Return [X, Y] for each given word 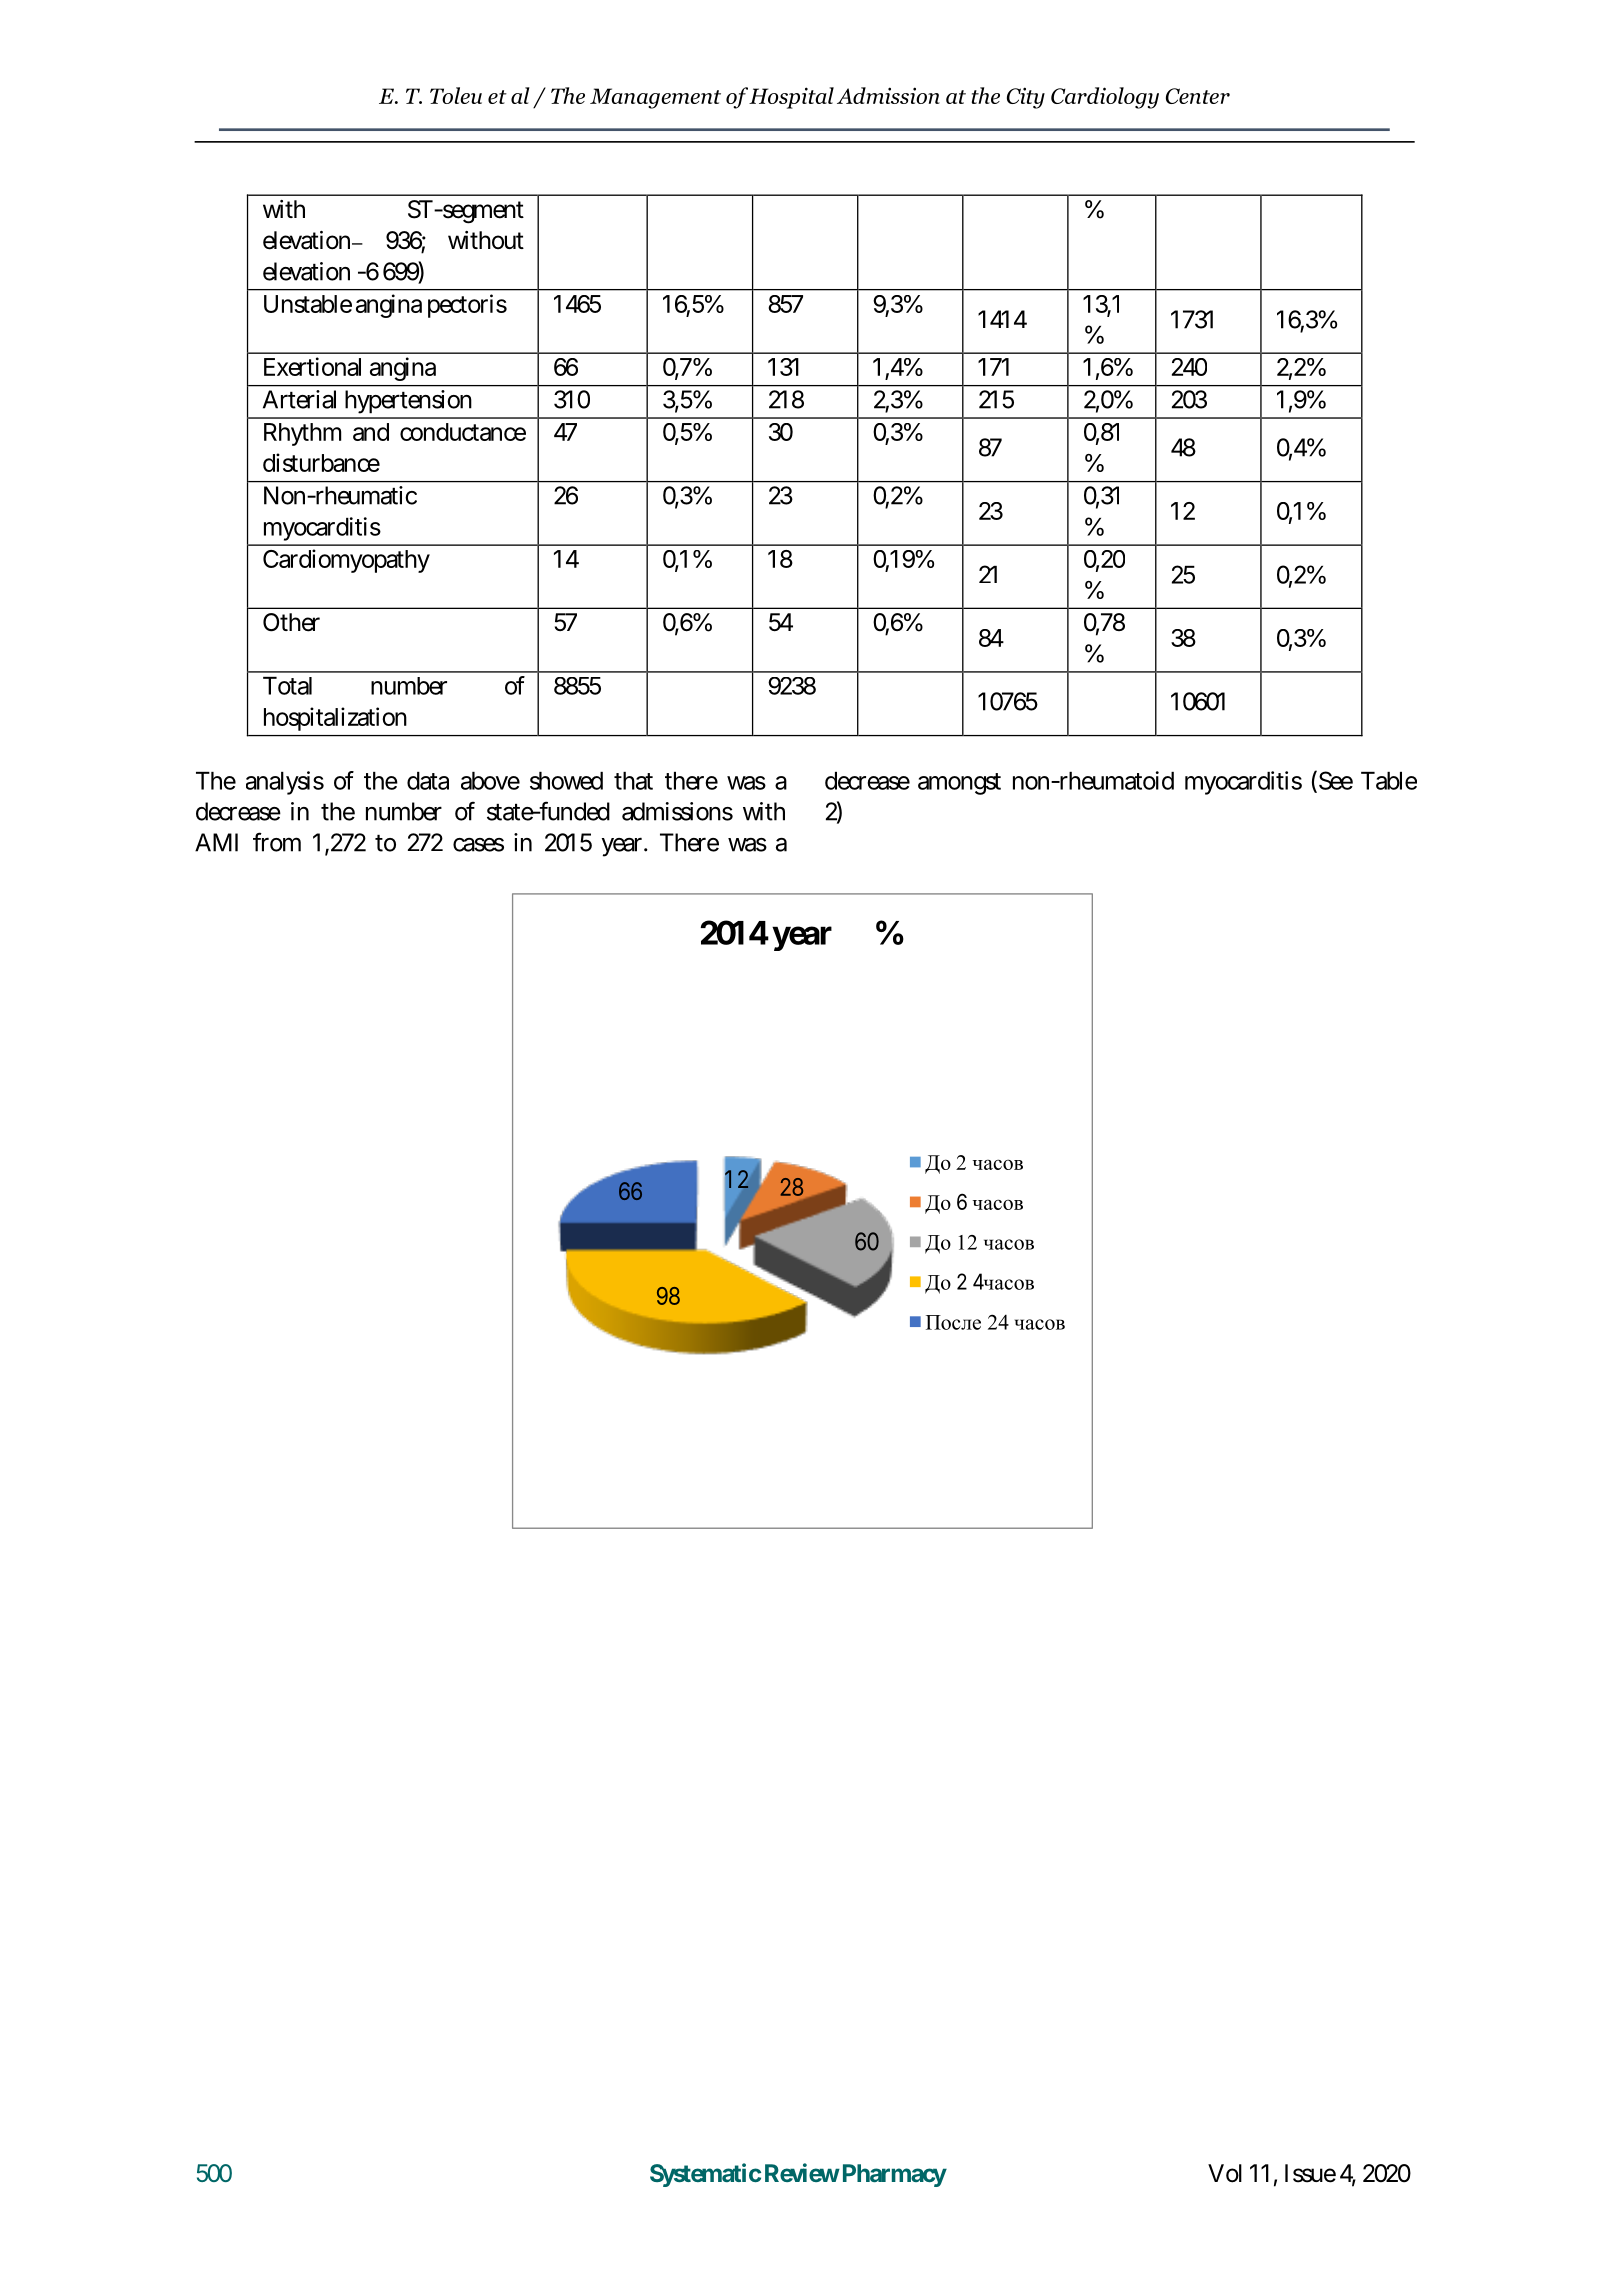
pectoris [467, 306]
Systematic [705, 2175]
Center [1198, 96]
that [633, 781]
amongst [959, 784]
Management [655, 98]
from [277, 842]
